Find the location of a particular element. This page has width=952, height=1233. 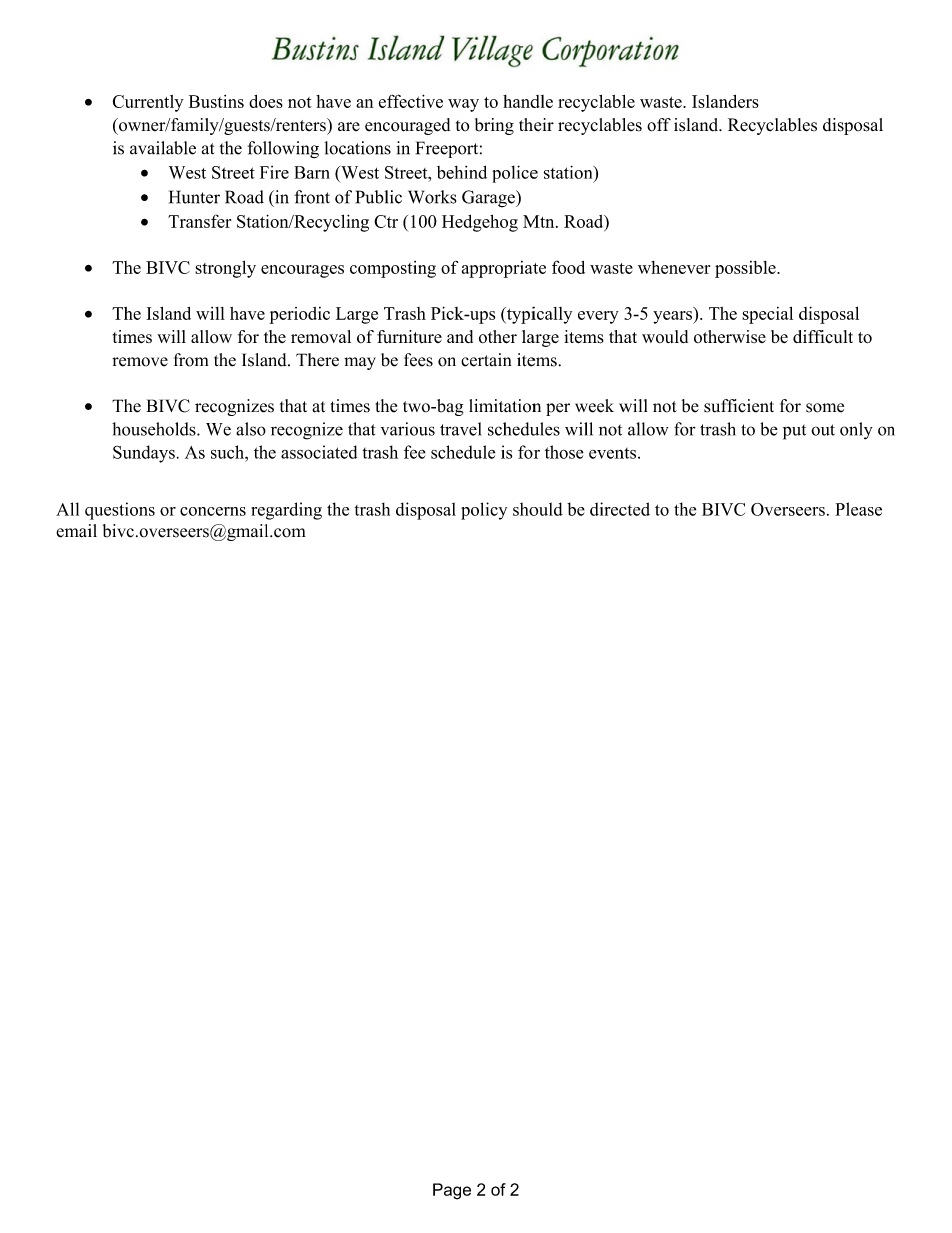

some is located at coordinates (825, 408).
